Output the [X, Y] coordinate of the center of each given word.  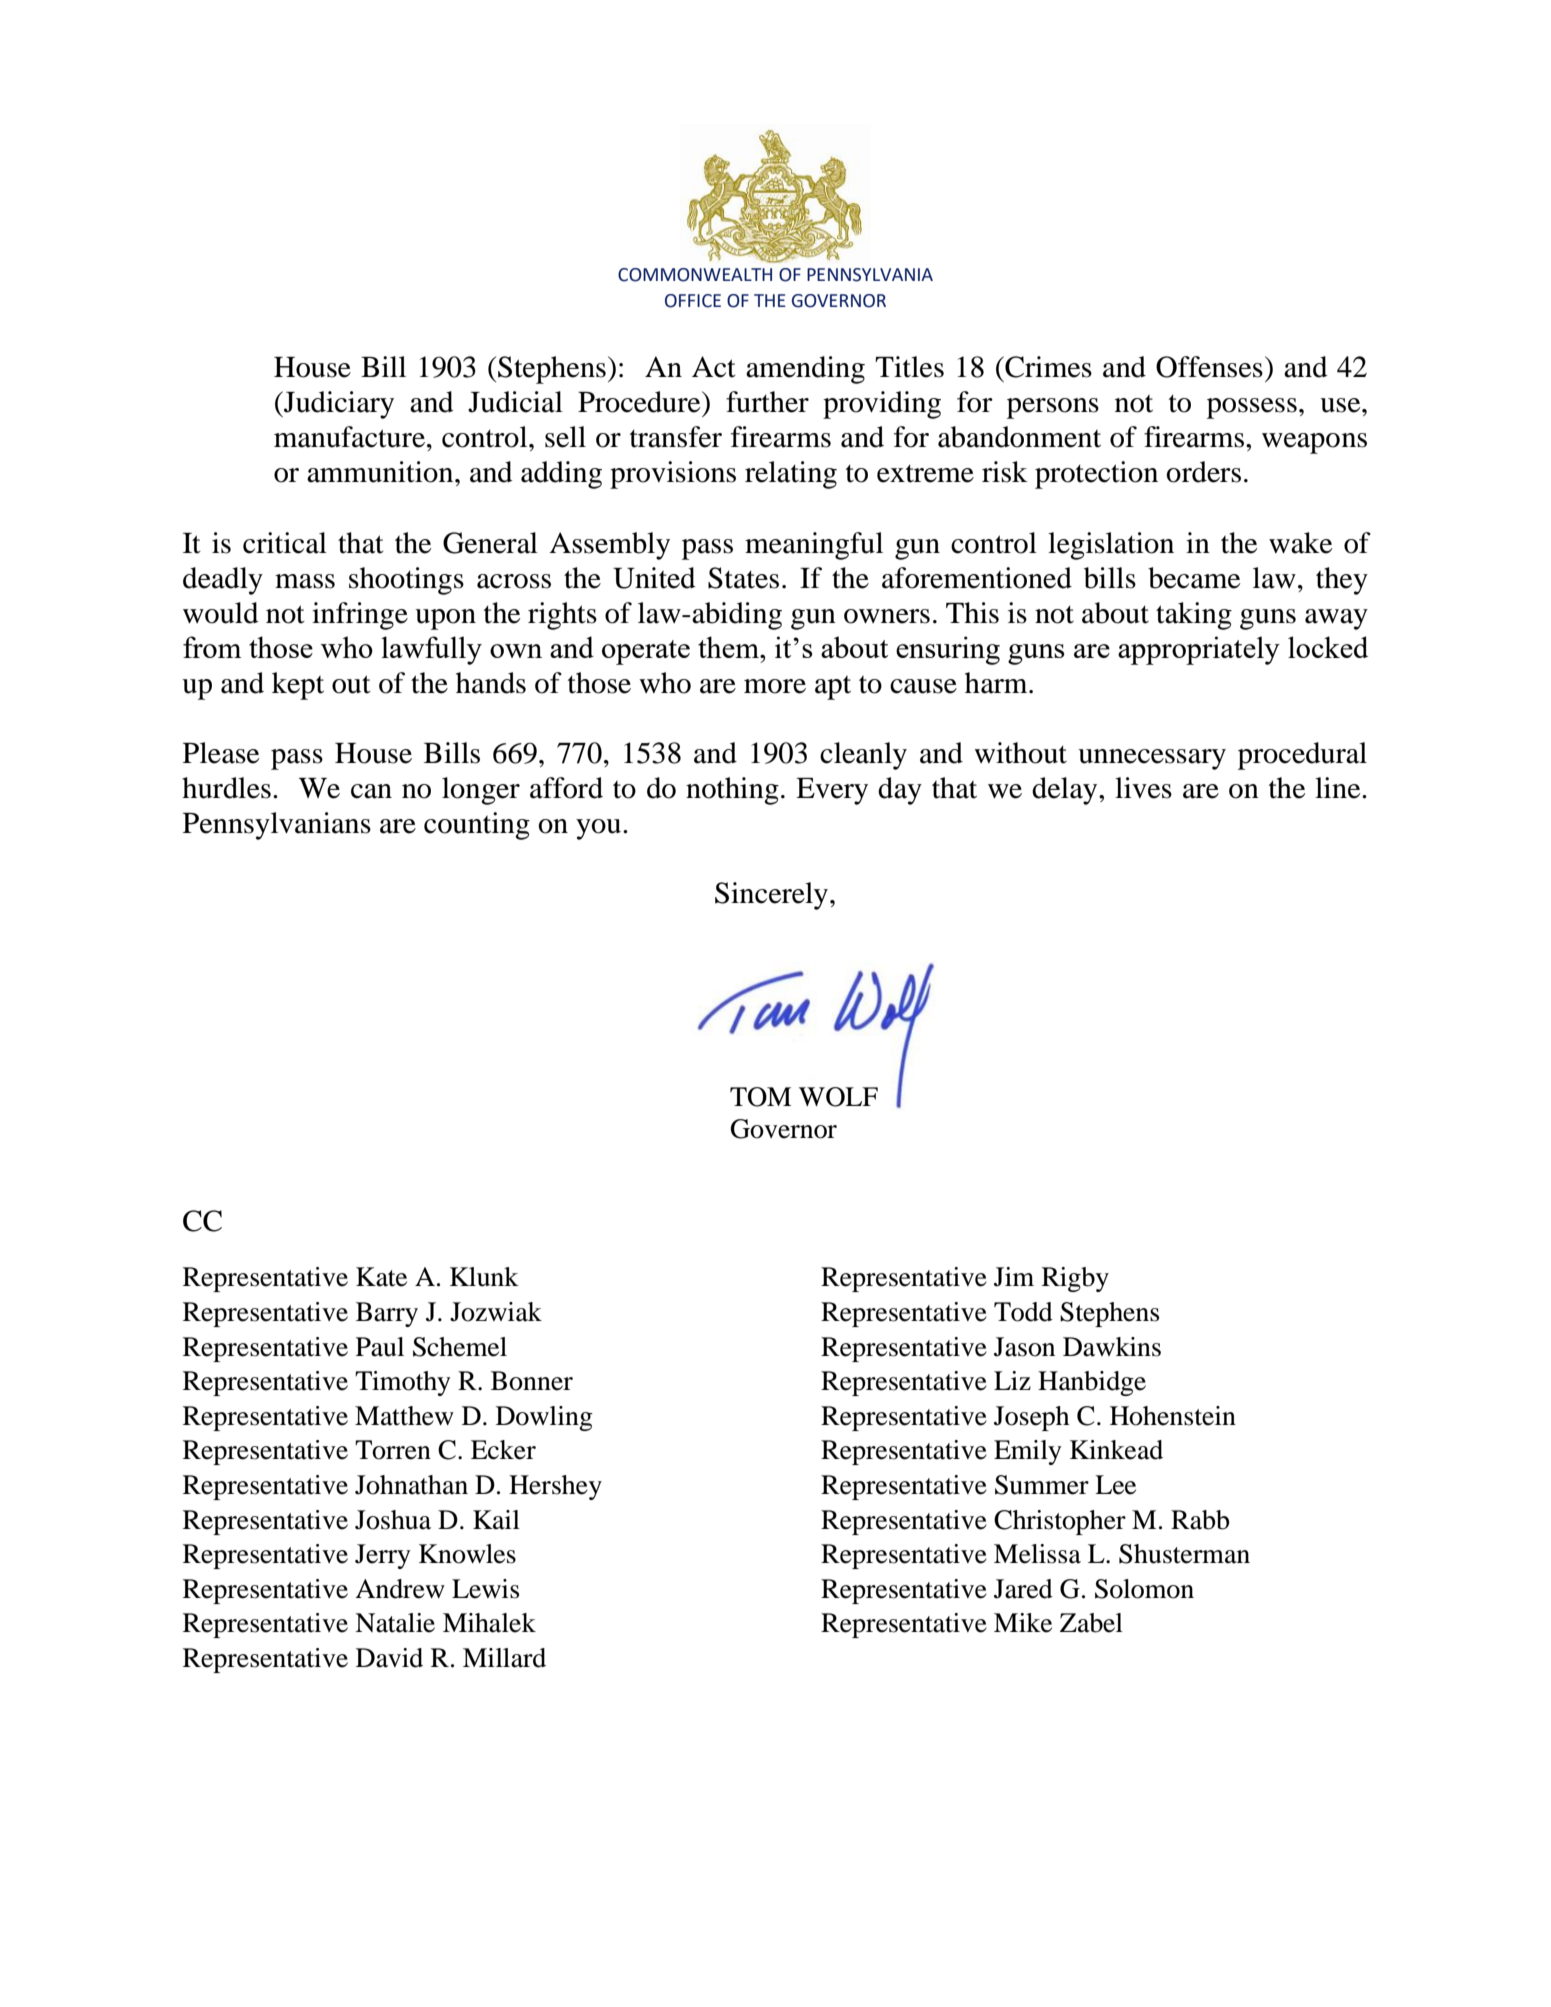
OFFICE [693, 301]
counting [477, 826]
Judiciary [338, 405]
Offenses [1209, 367]
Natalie [395, 1623]
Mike [1023, 1623]
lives [1143, 788]
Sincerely [771, 896]
